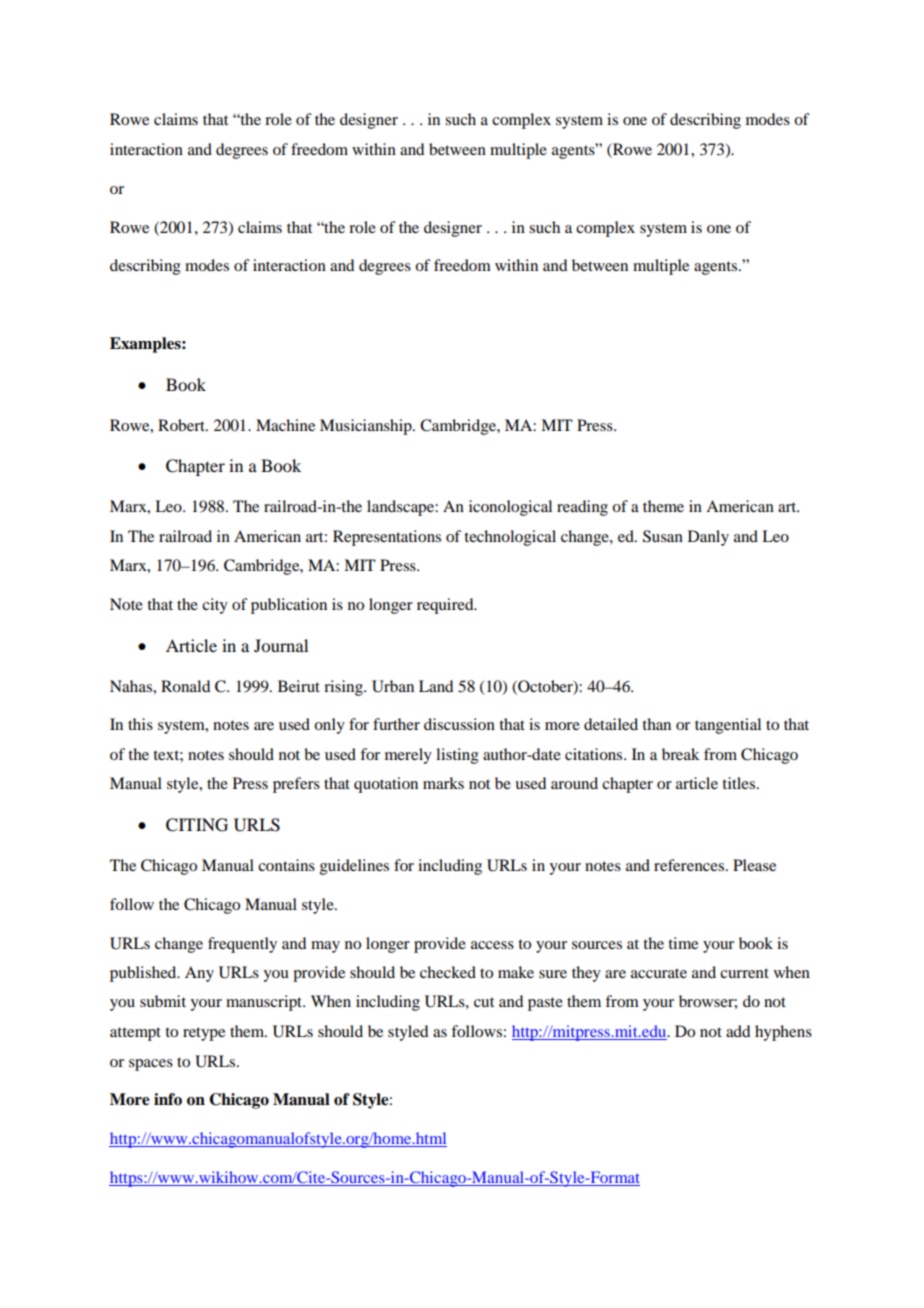  What do you see at coordinates (168, 1099) in the image?
I see `info` at bounding box center [168, 1099].
